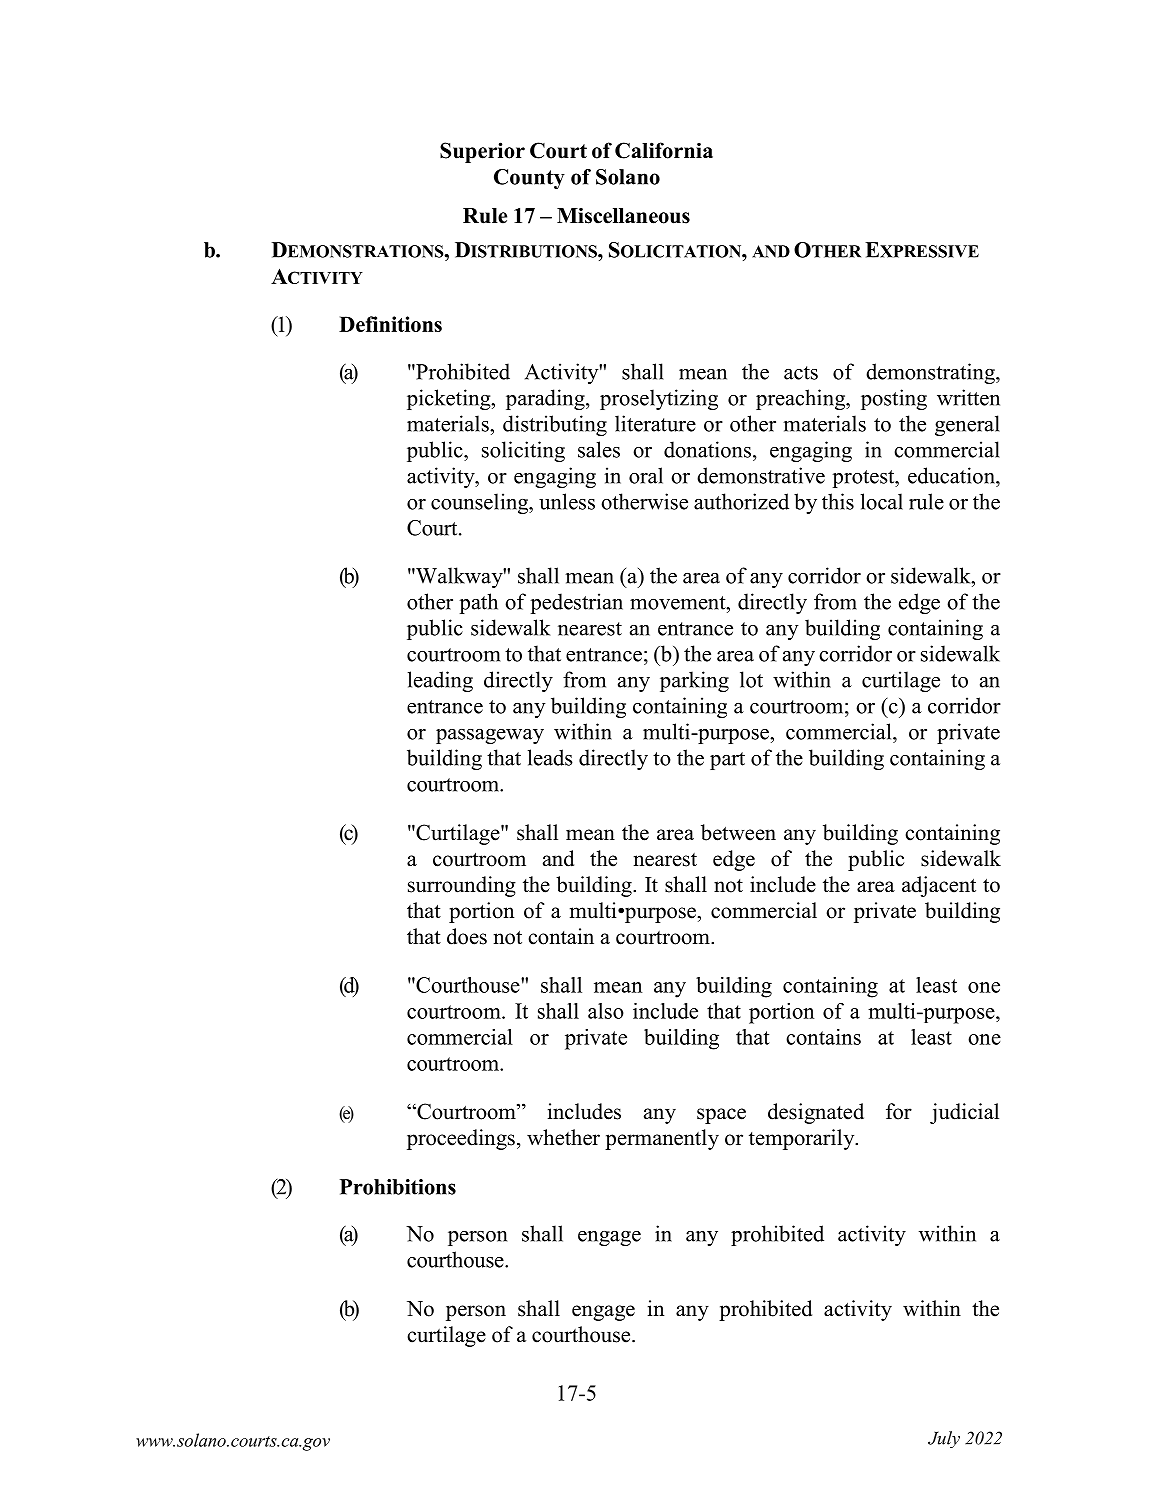 This document has height=1493, width=1153. Describe the element at coordinates (482, 152) in the document. I see `Superior` at that location.
